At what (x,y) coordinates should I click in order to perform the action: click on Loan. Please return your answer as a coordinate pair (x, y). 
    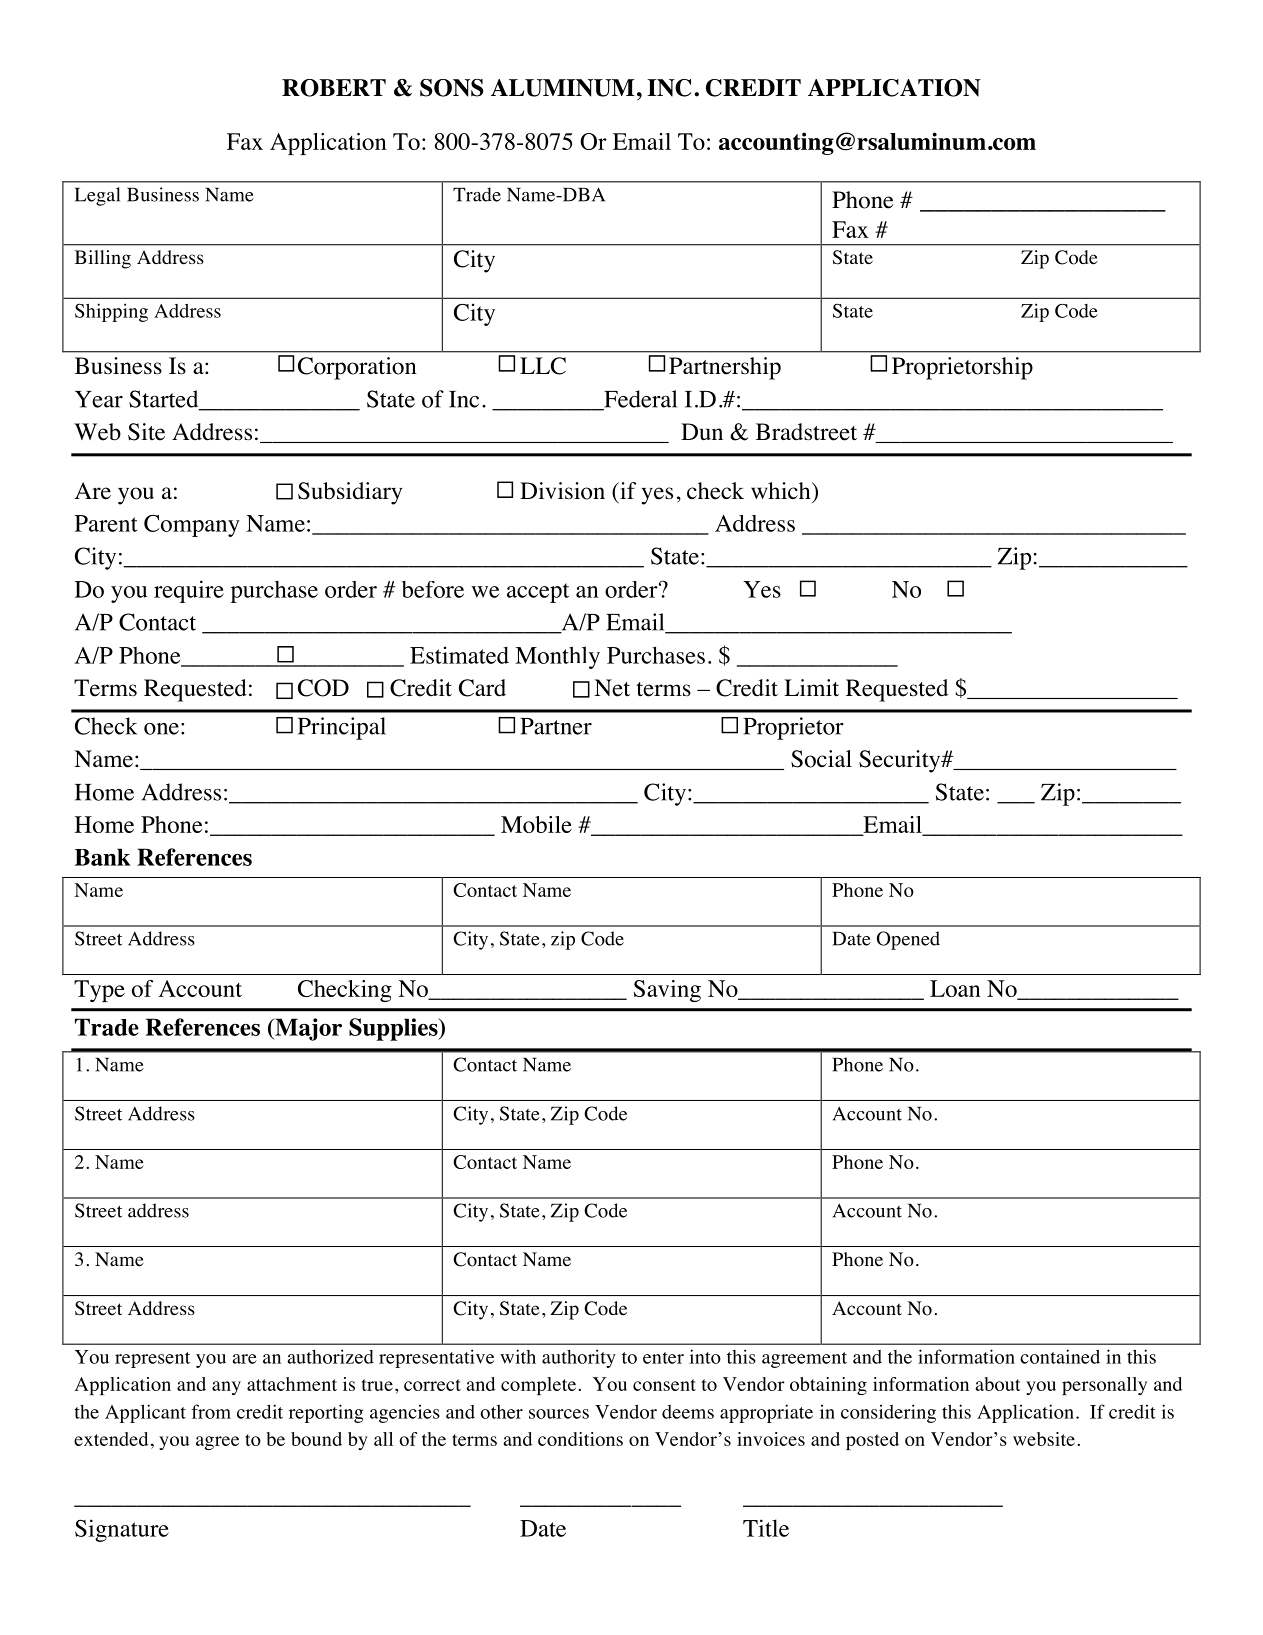
    Looking at the image, I should click on (955, 988).
